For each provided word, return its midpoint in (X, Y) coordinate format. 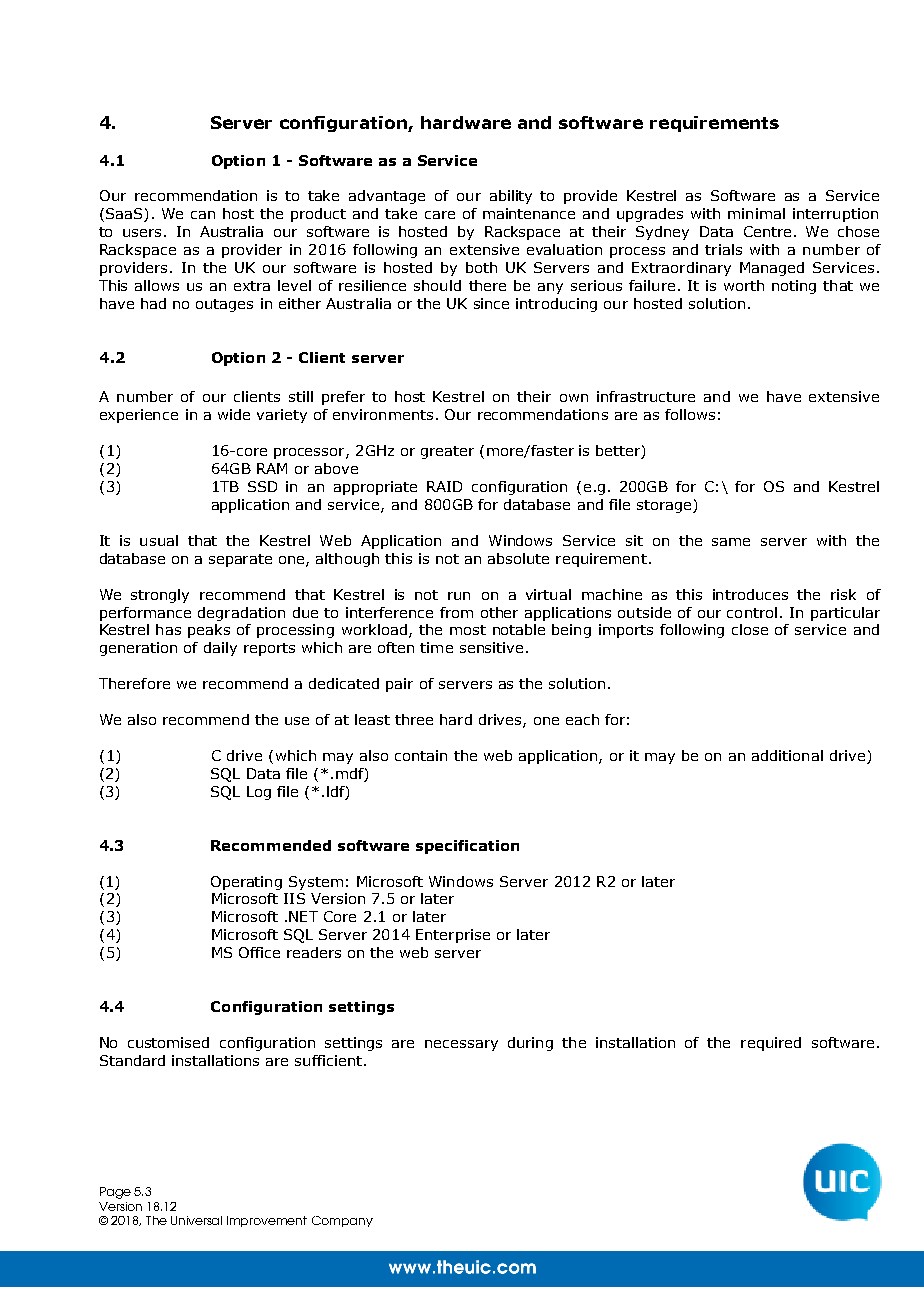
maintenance (529, 213)
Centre (767, 231)
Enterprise (453, 936)
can (203, 215)
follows (690, 414)
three (414, 719)
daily (220, 649)
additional (787, 755)
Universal (196, 1220)
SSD (262, 486)
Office (259, 952)
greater (447, 452)
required (771, 1044)
